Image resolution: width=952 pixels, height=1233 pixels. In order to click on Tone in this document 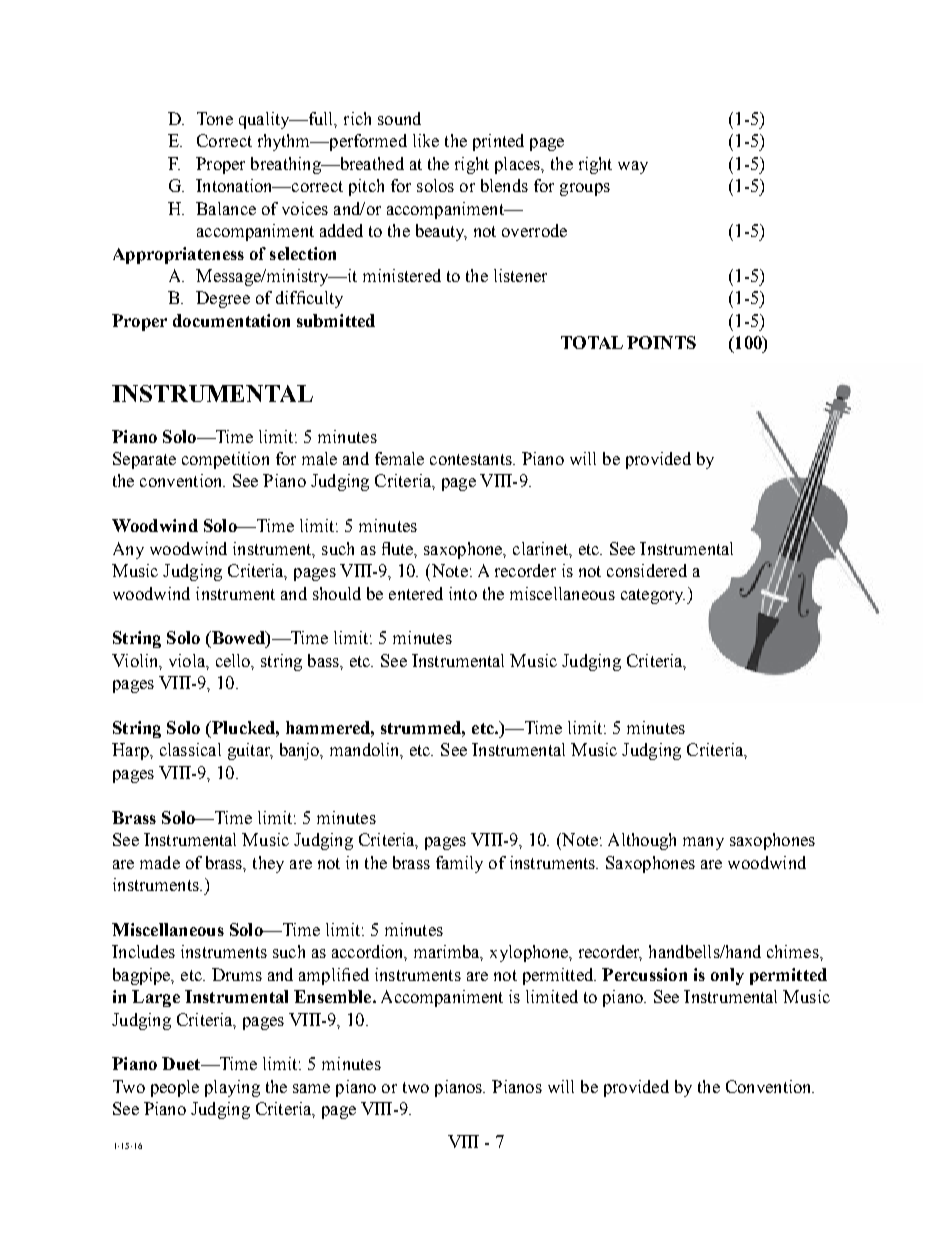, I will do `click(215, 118)`.
